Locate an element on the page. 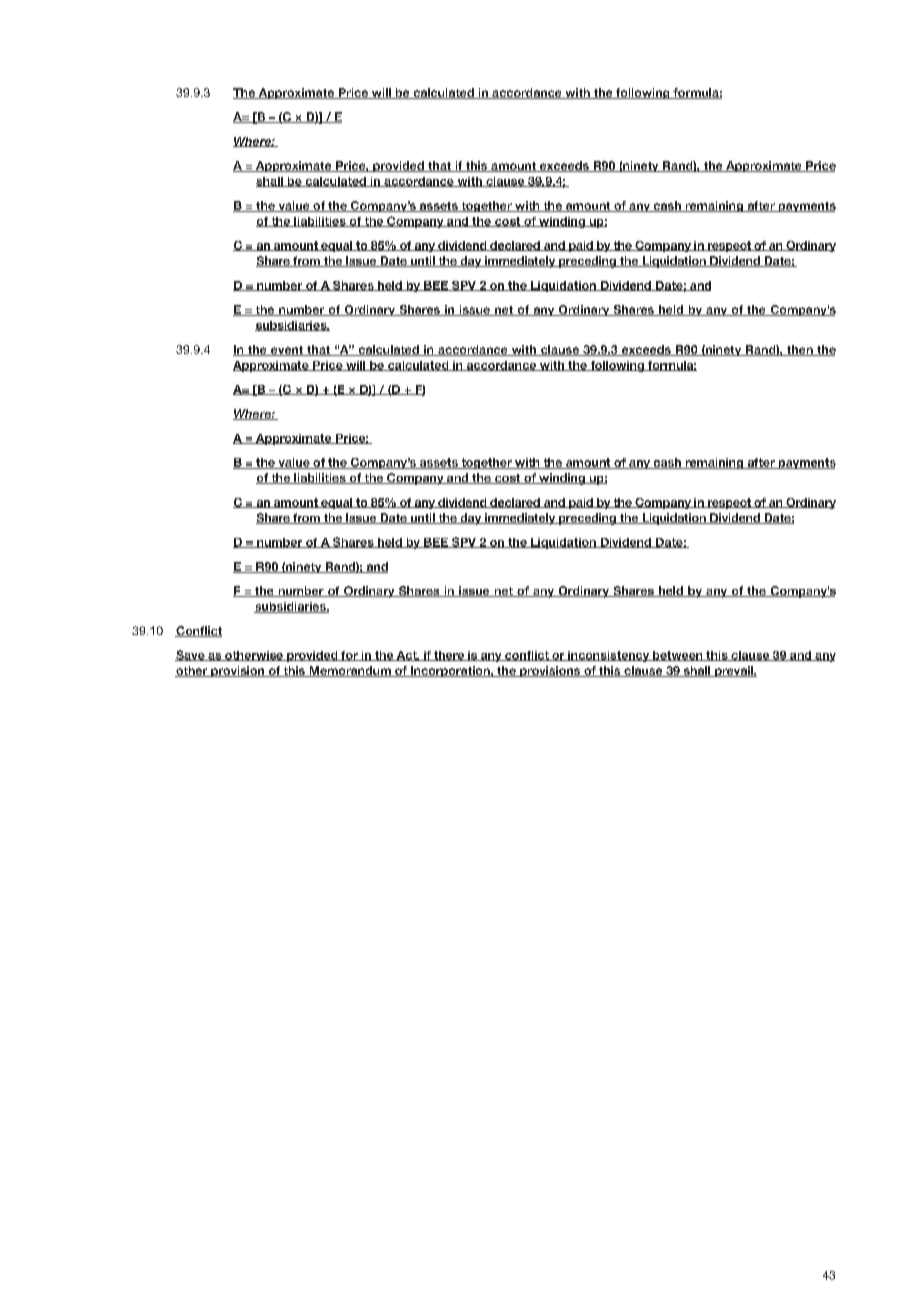 The width and height of the page is (924, 1308). event is located at coordinates (287, 351).
